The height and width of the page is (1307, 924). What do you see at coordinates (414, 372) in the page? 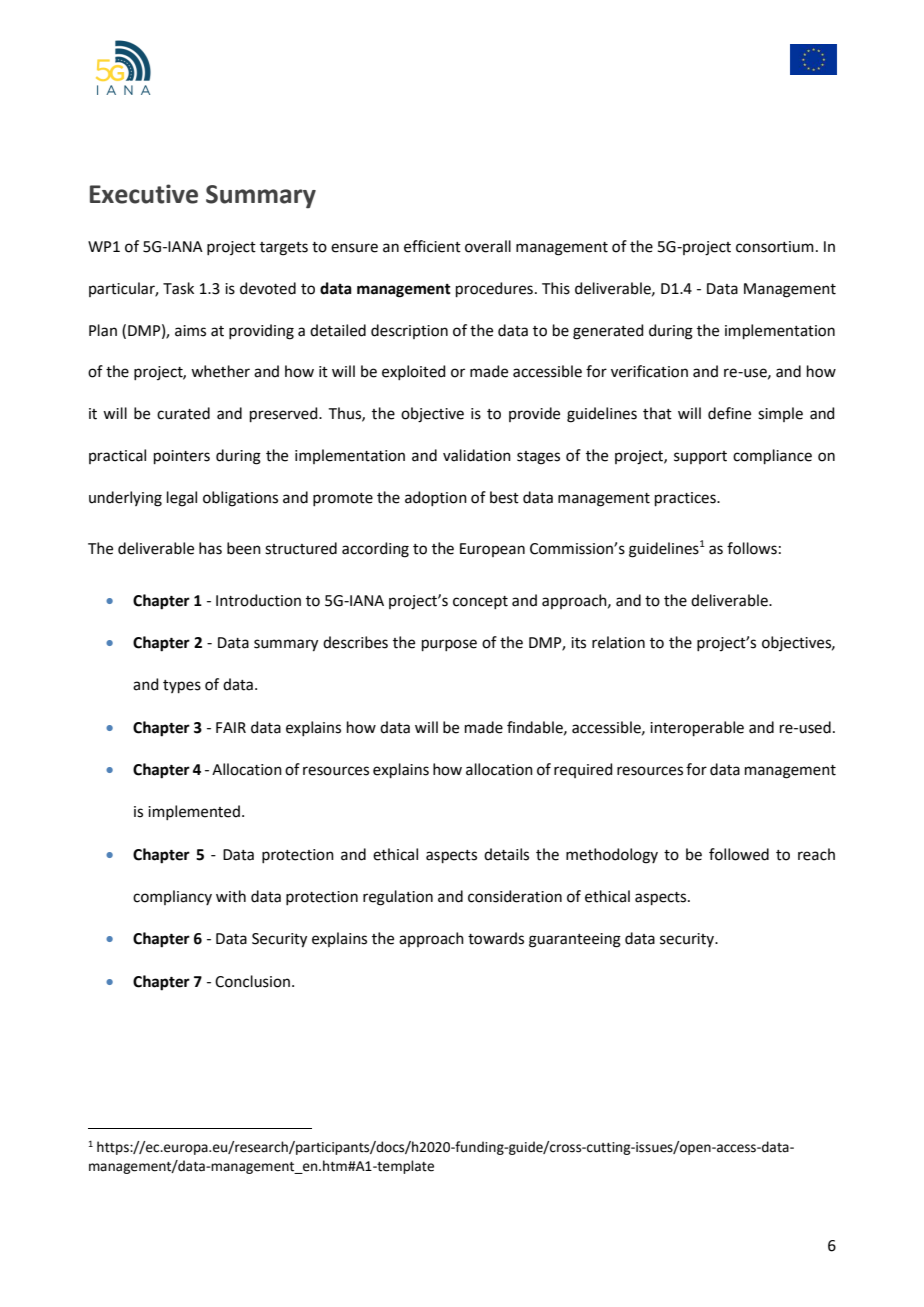
I see `exploited` at bounding box center [414, 372].
